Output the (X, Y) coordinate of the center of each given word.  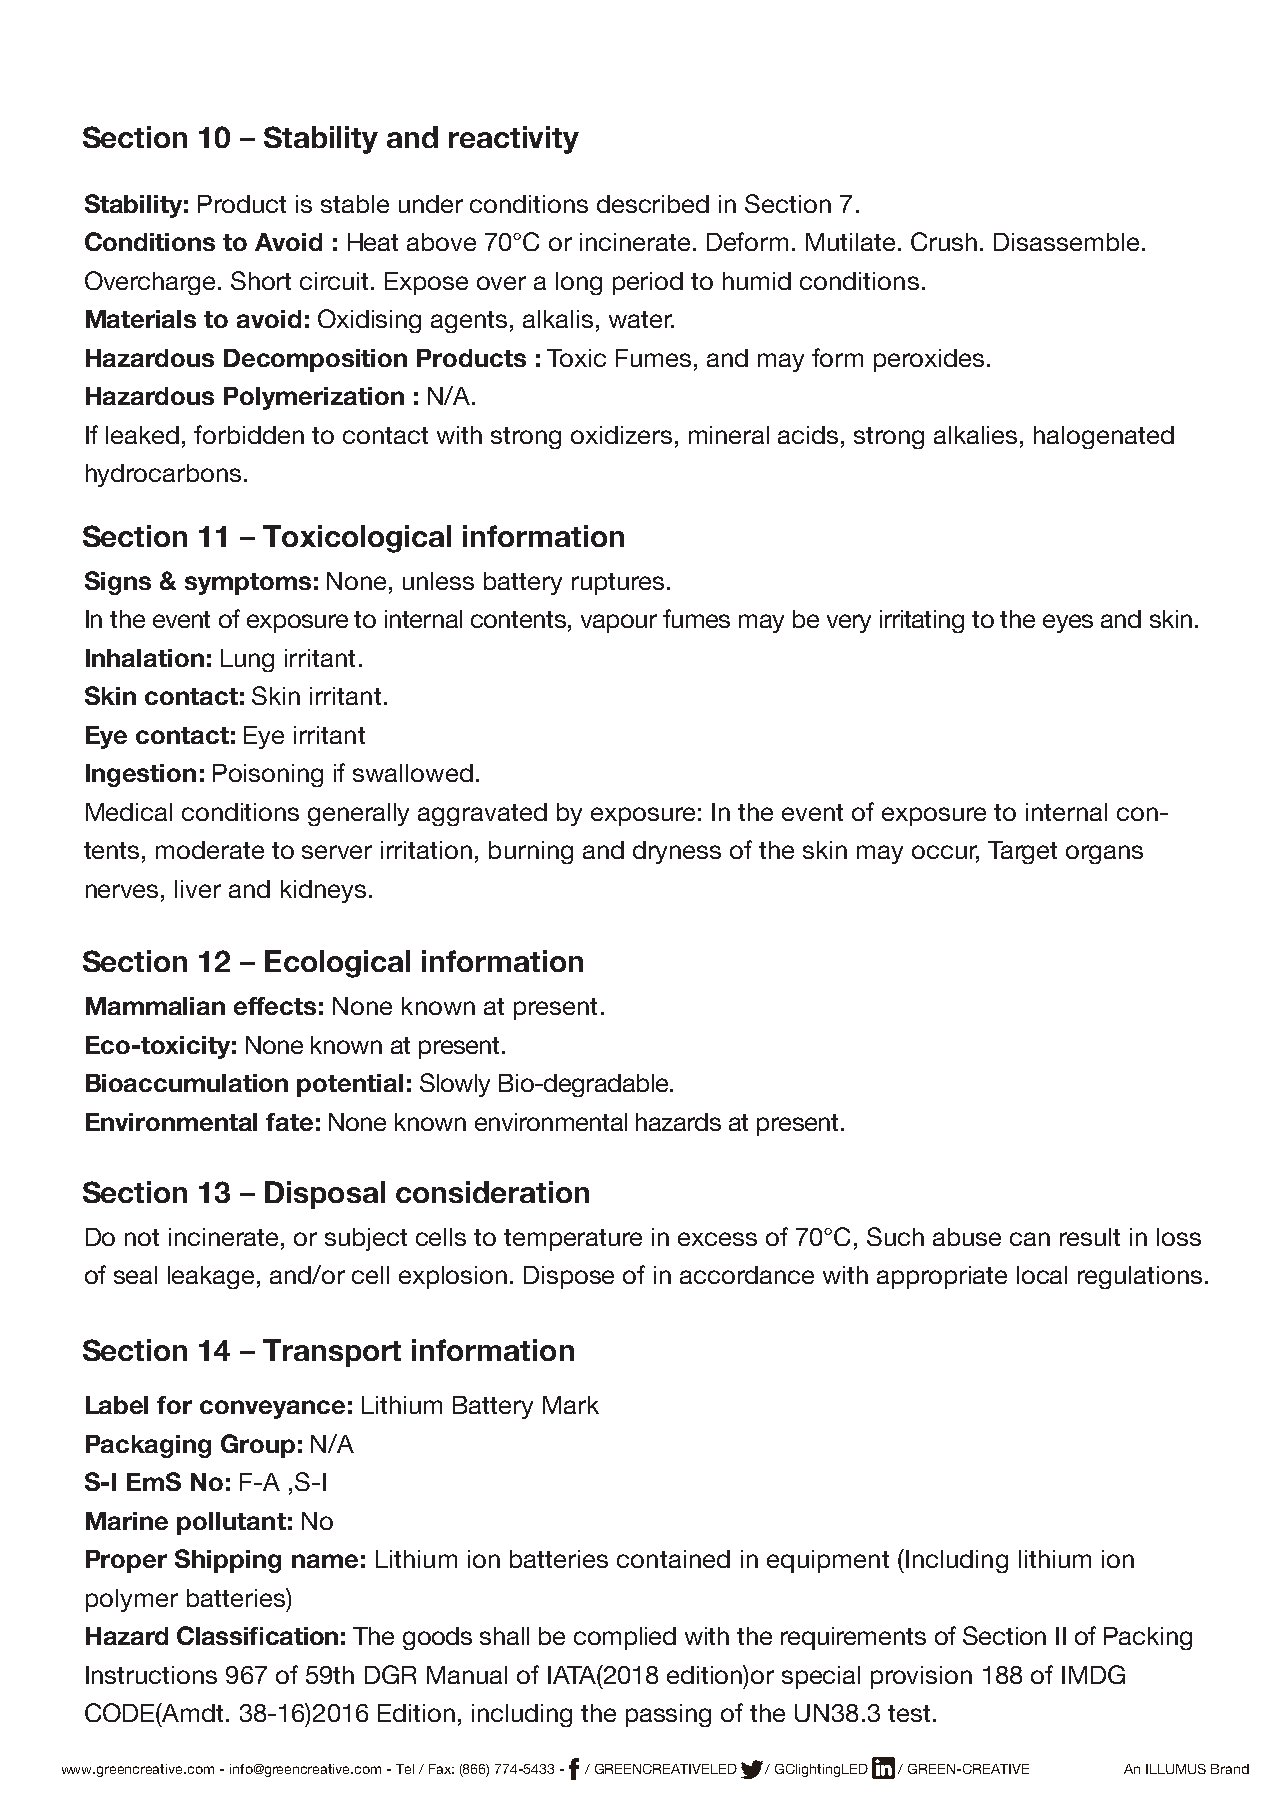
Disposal (325, 1195)
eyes (1068, 623)
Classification (257, 1635)
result (1090, 1237)
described (653, 204)
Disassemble (1066, 242)
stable (355, 204)
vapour (619, 623)
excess (717, 1239)
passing (668, 1715)
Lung (247, 660)
